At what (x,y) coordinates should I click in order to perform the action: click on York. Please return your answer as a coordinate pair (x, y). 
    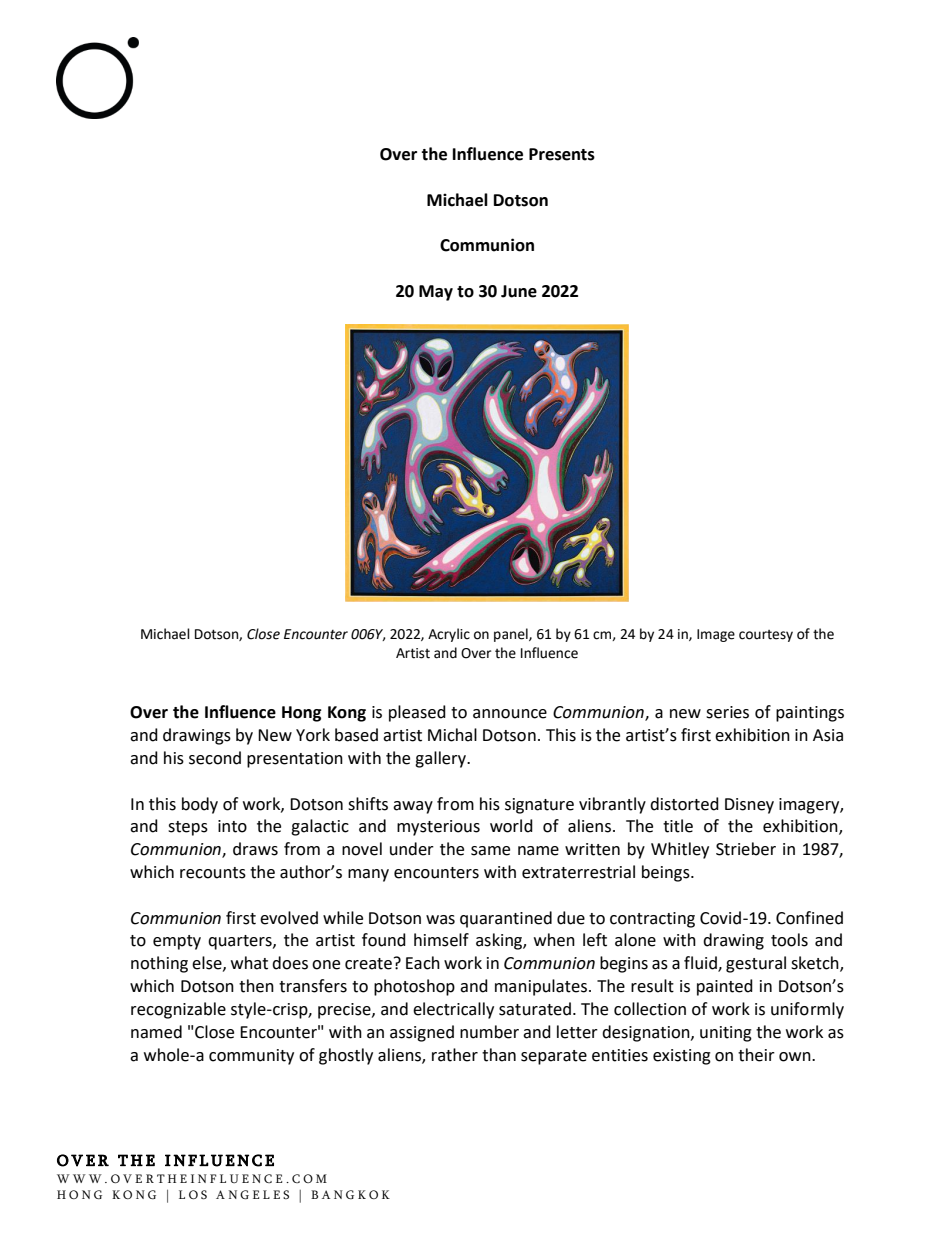
    Looking at the image, I should click on (313, 735).
